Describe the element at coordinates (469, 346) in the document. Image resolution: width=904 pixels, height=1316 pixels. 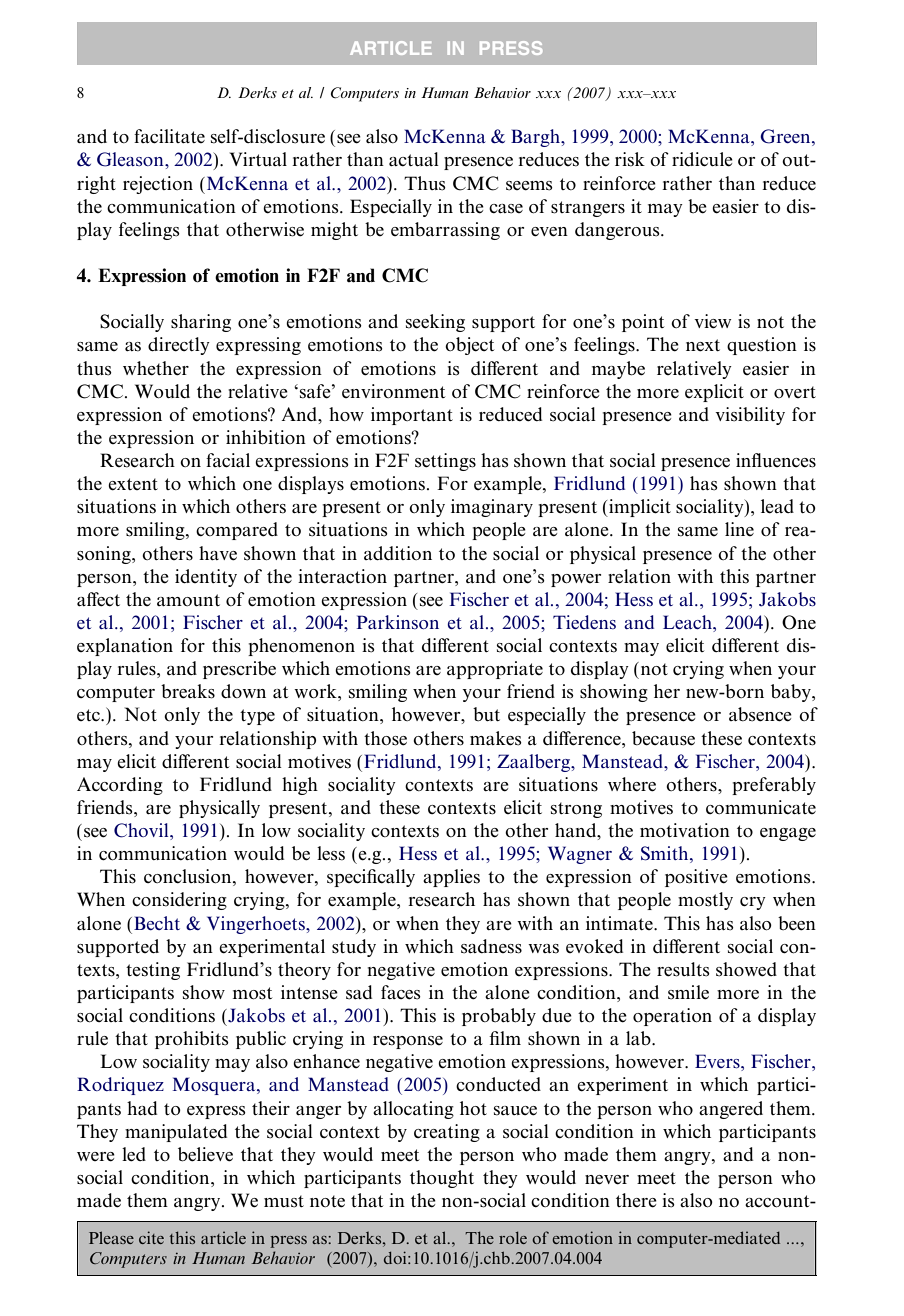
I see `object` at that location.
